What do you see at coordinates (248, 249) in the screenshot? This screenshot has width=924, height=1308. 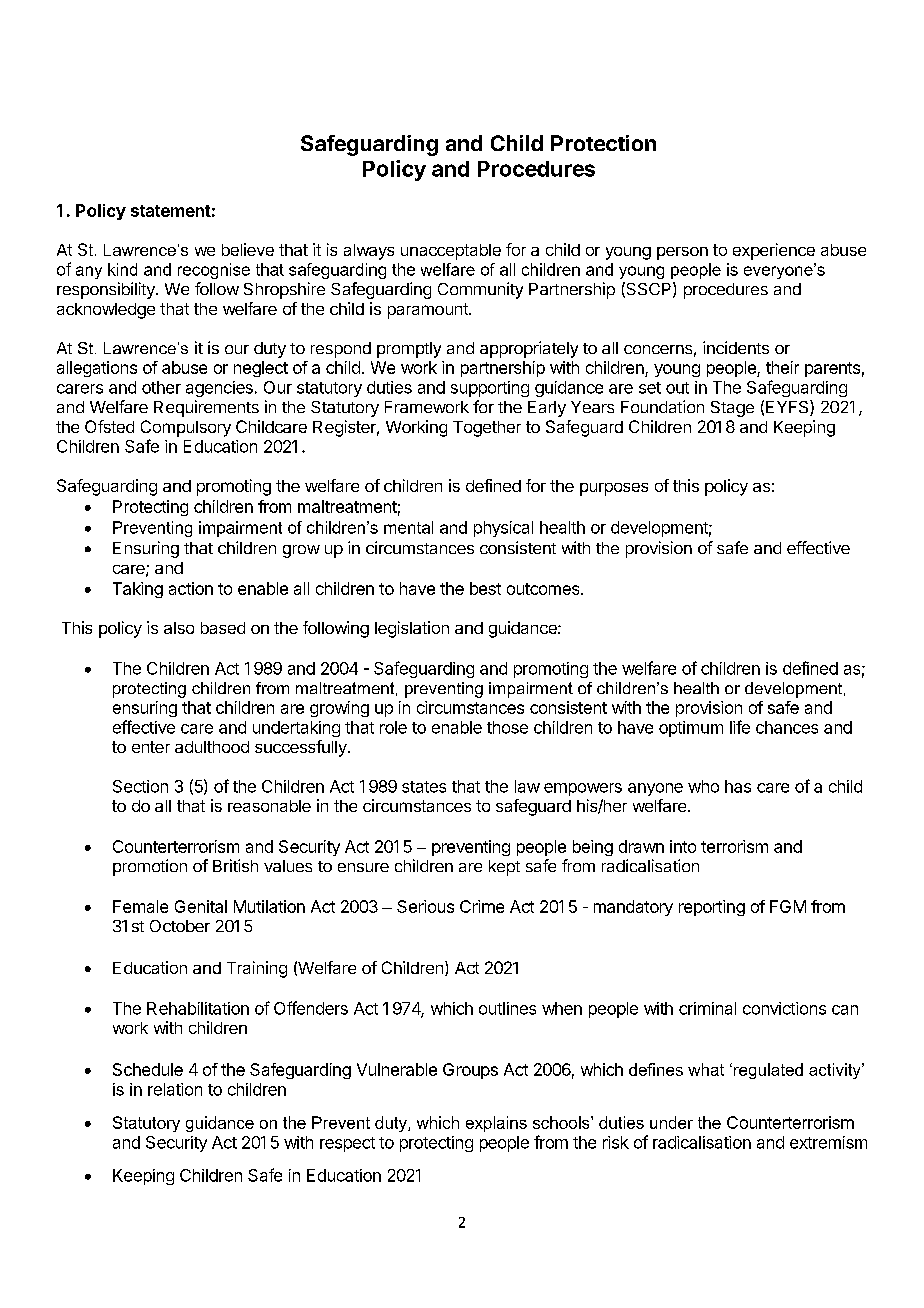 I see `believe` at bounding box center [248, 249].
